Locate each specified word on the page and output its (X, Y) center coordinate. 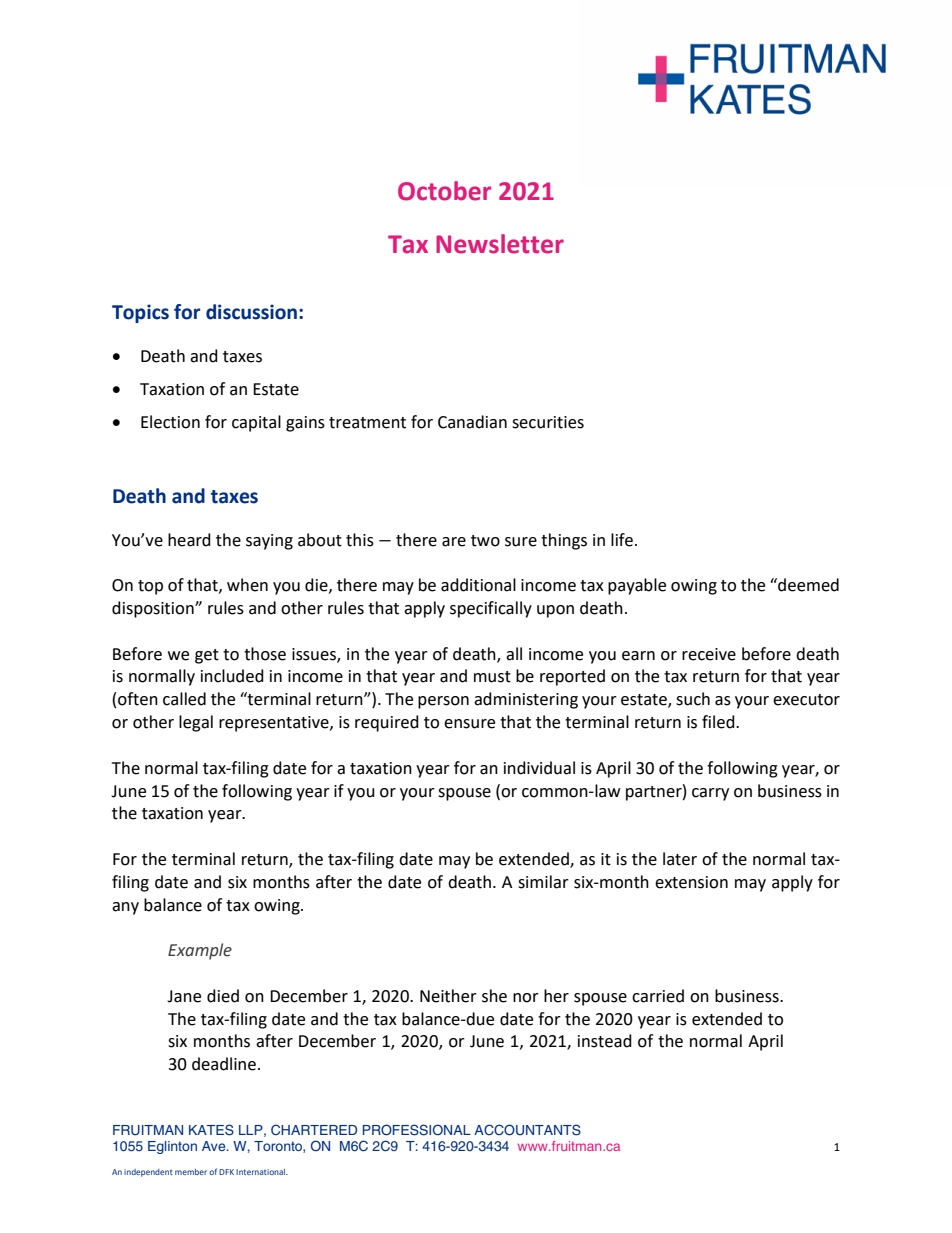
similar (543, 882)
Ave (215, 1146)
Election (170, 422)
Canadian (472, 422)
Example (200, 951)
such (693, 699)
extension (691, 882)
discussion (251, 312)
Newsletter (500, 244)
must (492, 677)
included (232, 676)
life (622, 540)
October (444, 191)
